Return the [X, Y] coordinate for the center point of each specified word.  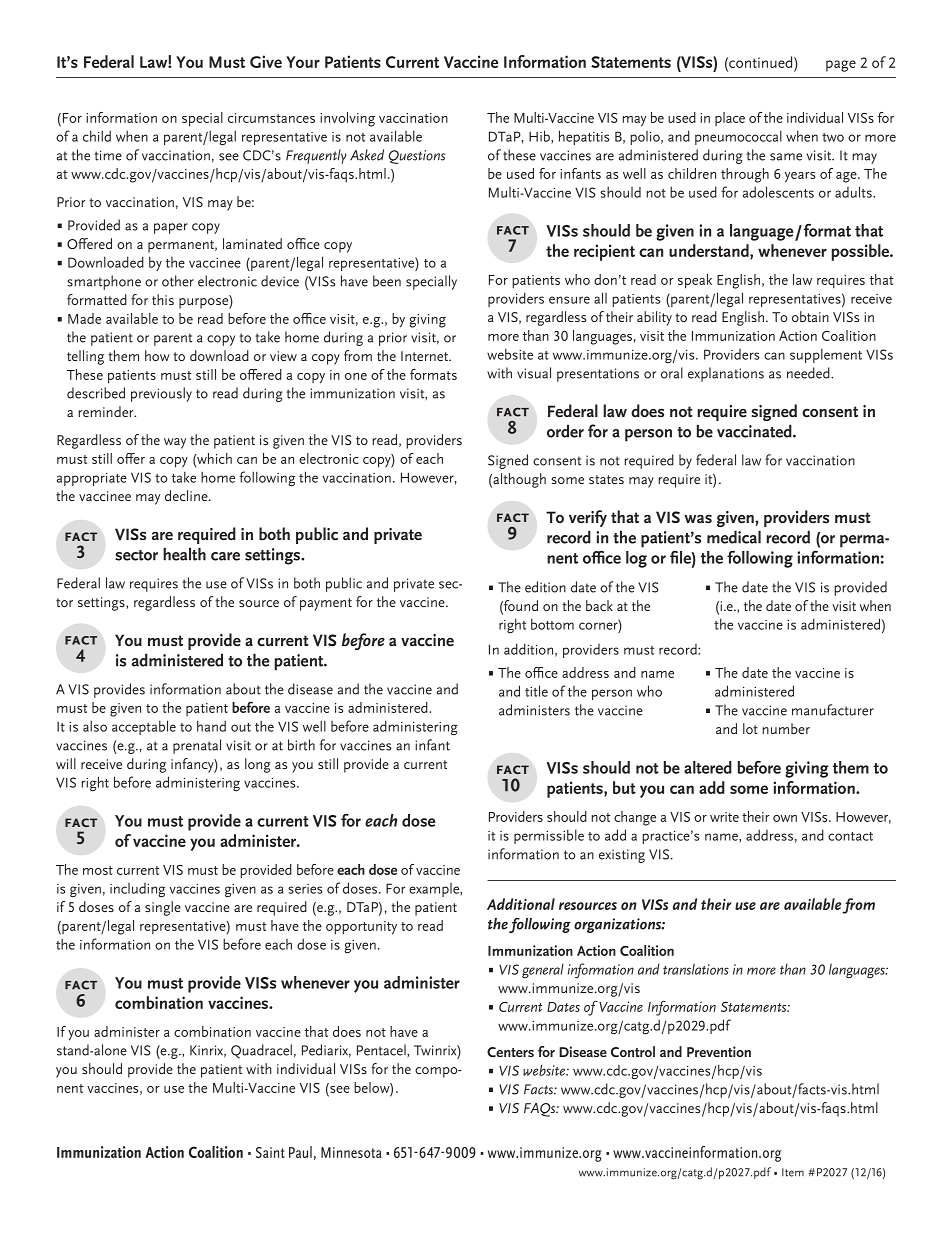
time [108, 155]
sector [136, 555]
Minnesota [351, 1152]
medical [734, 537]
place [730, 119]
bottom [552, 624]
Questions [417, 157]
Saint [270, 1152]
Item [793, 1172]
